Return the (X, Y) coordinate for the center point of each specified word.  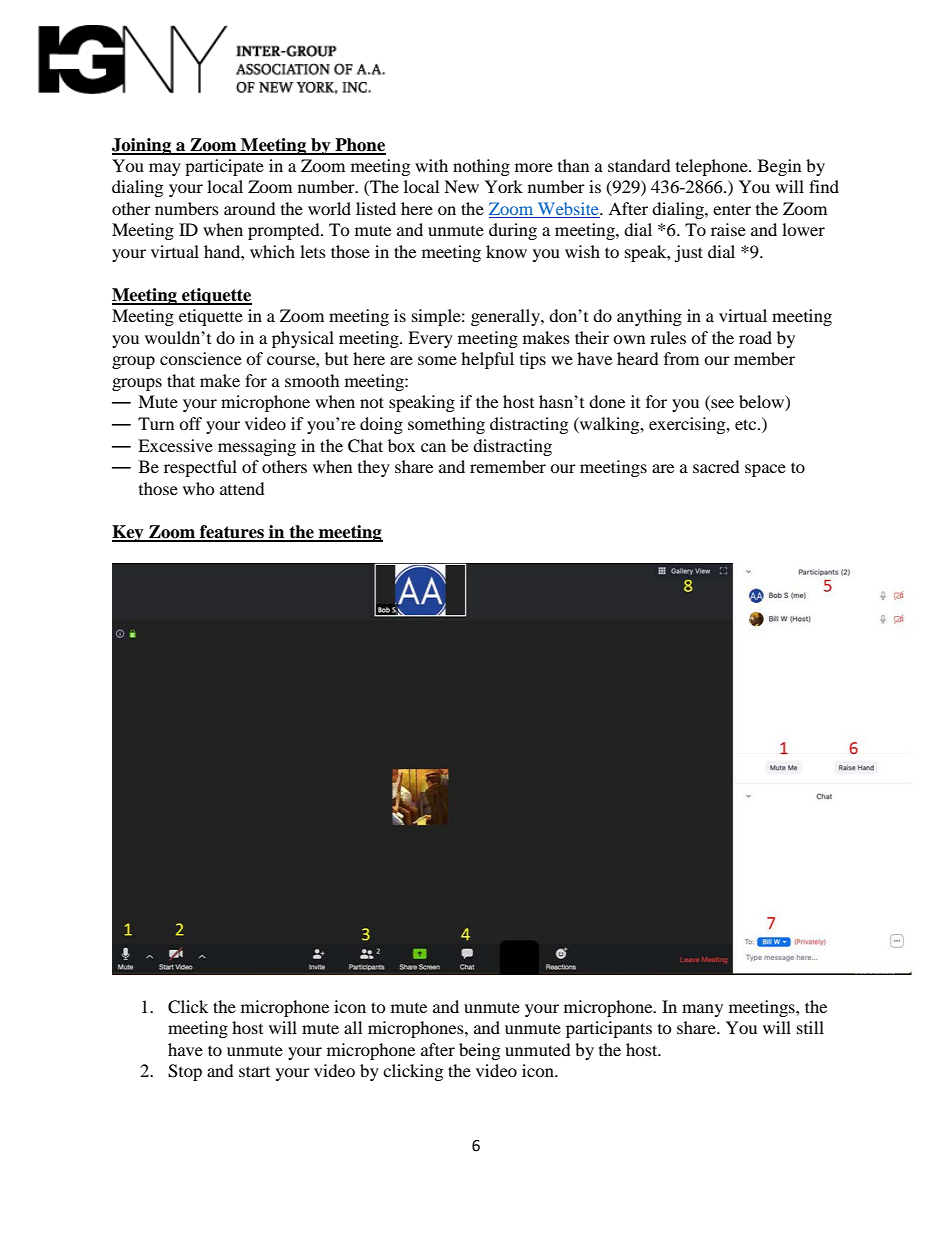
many (702, 1010)
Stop (185, 1072)
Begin (779, 167)
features (232, 533)
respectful (200, 468)
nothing (481, 167)
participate (224, 167)
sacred (716, 466)
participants (609, 1029)
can (433, 447)
